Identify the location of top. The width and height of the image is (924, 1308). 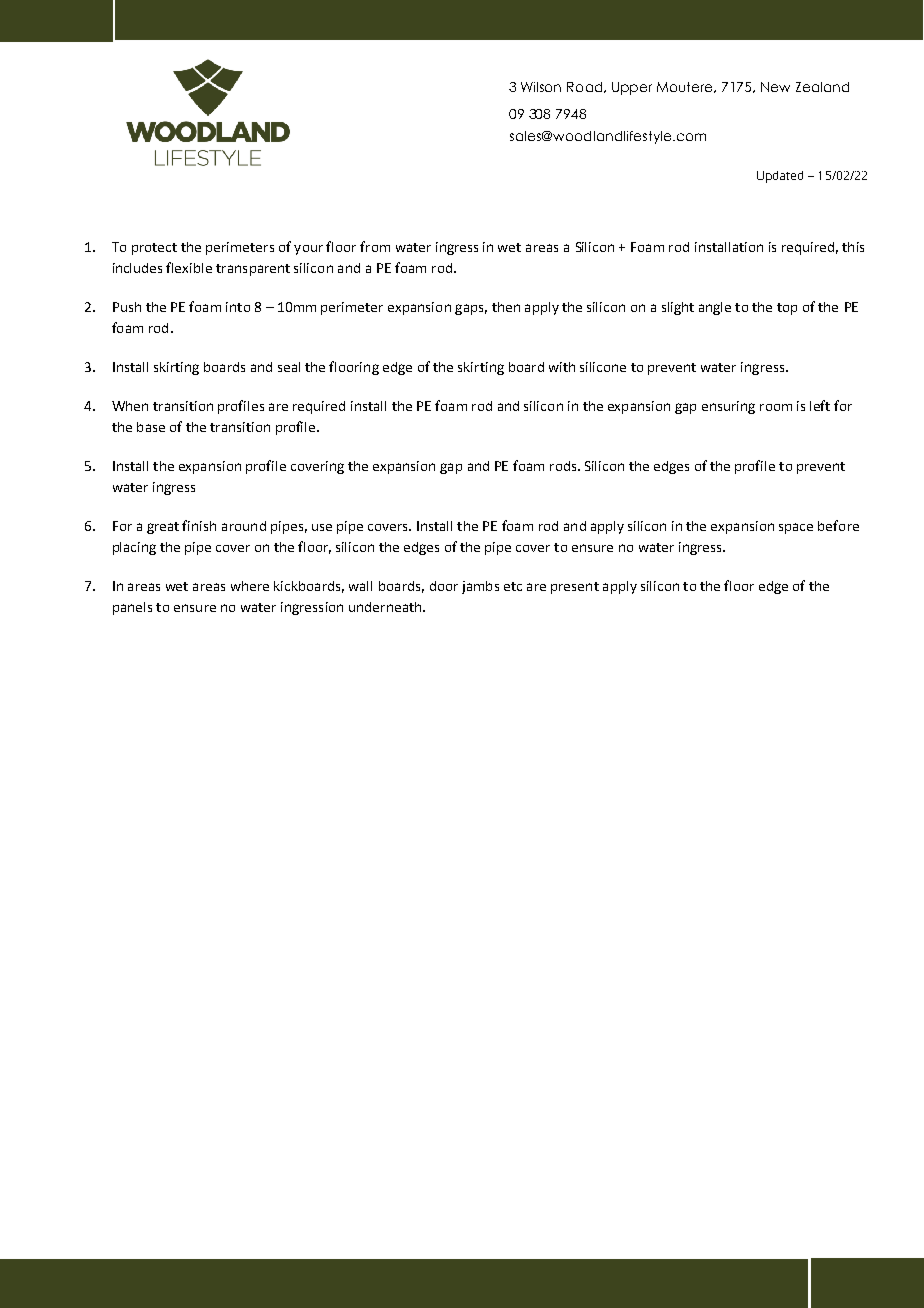
(787, 309).
